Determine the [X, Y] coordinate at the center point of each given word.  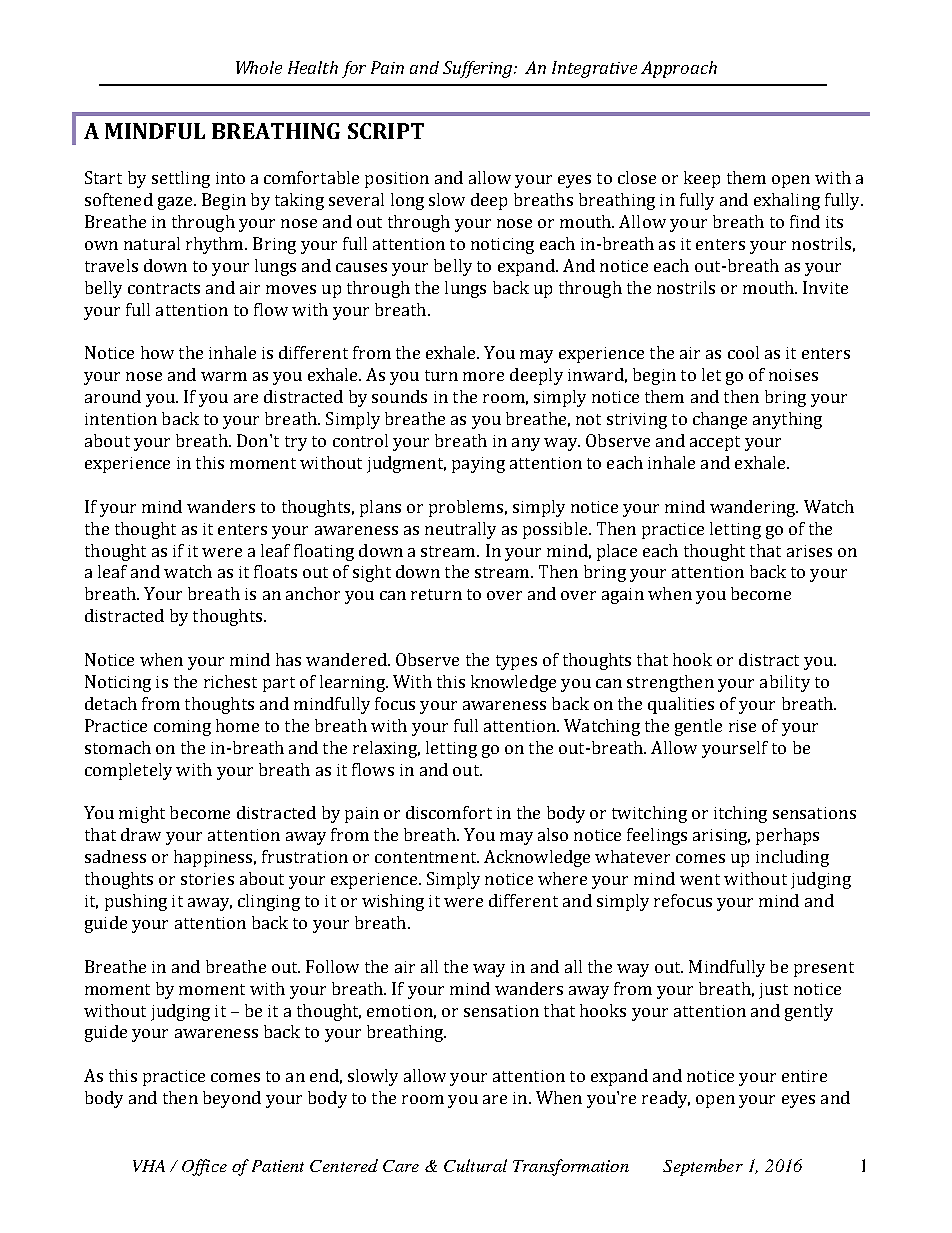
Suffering [479, 69]
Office [204, 1167]
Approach [679, 69]
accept [715, 443]
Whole [259, 67]
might [142, 814]
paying [478, 465]
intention [121, 419]
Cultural [475, 1165]
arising [721, 837]
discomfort [449, 812]
